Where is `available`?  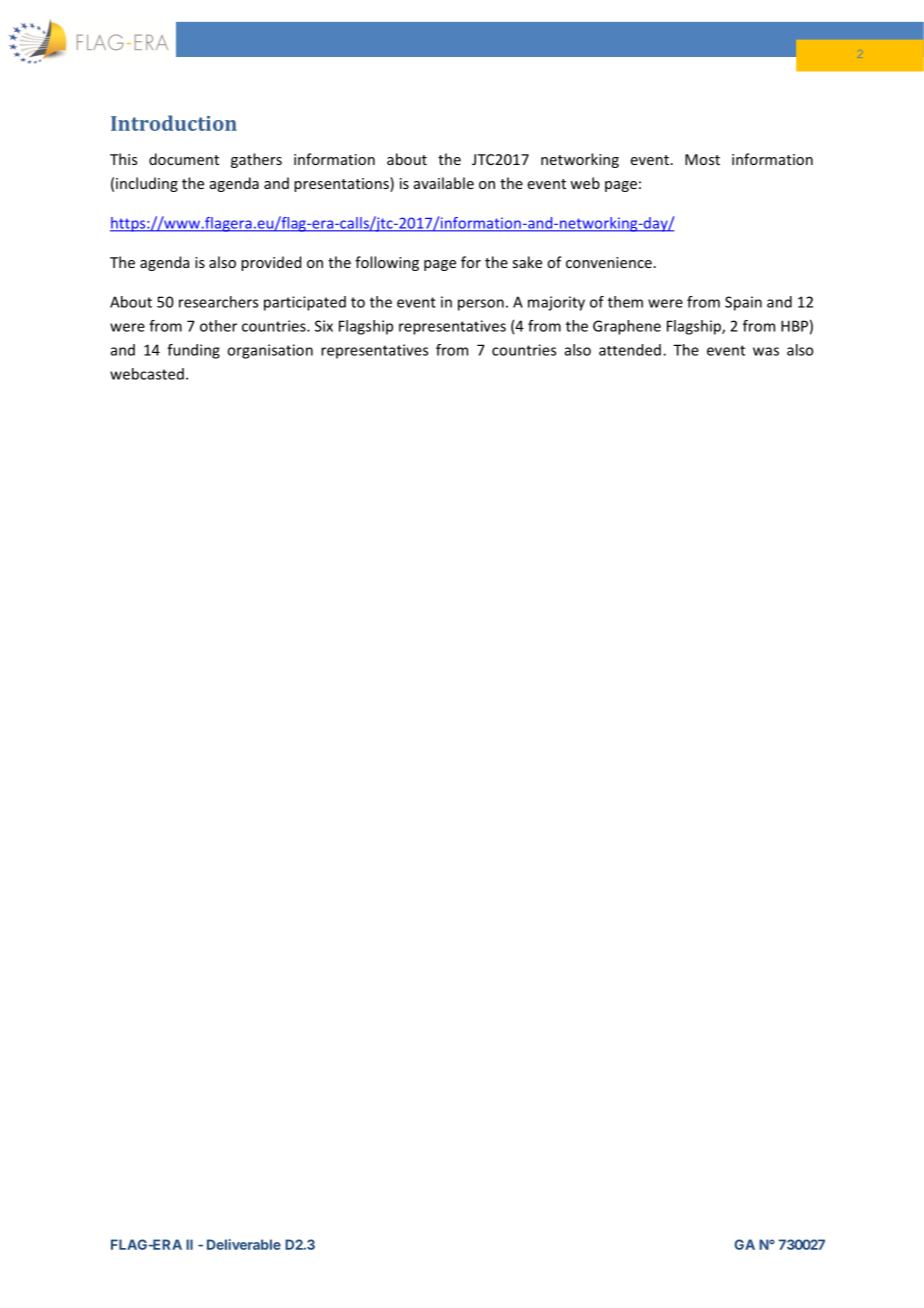 available is located at coordinates (444, 183).
